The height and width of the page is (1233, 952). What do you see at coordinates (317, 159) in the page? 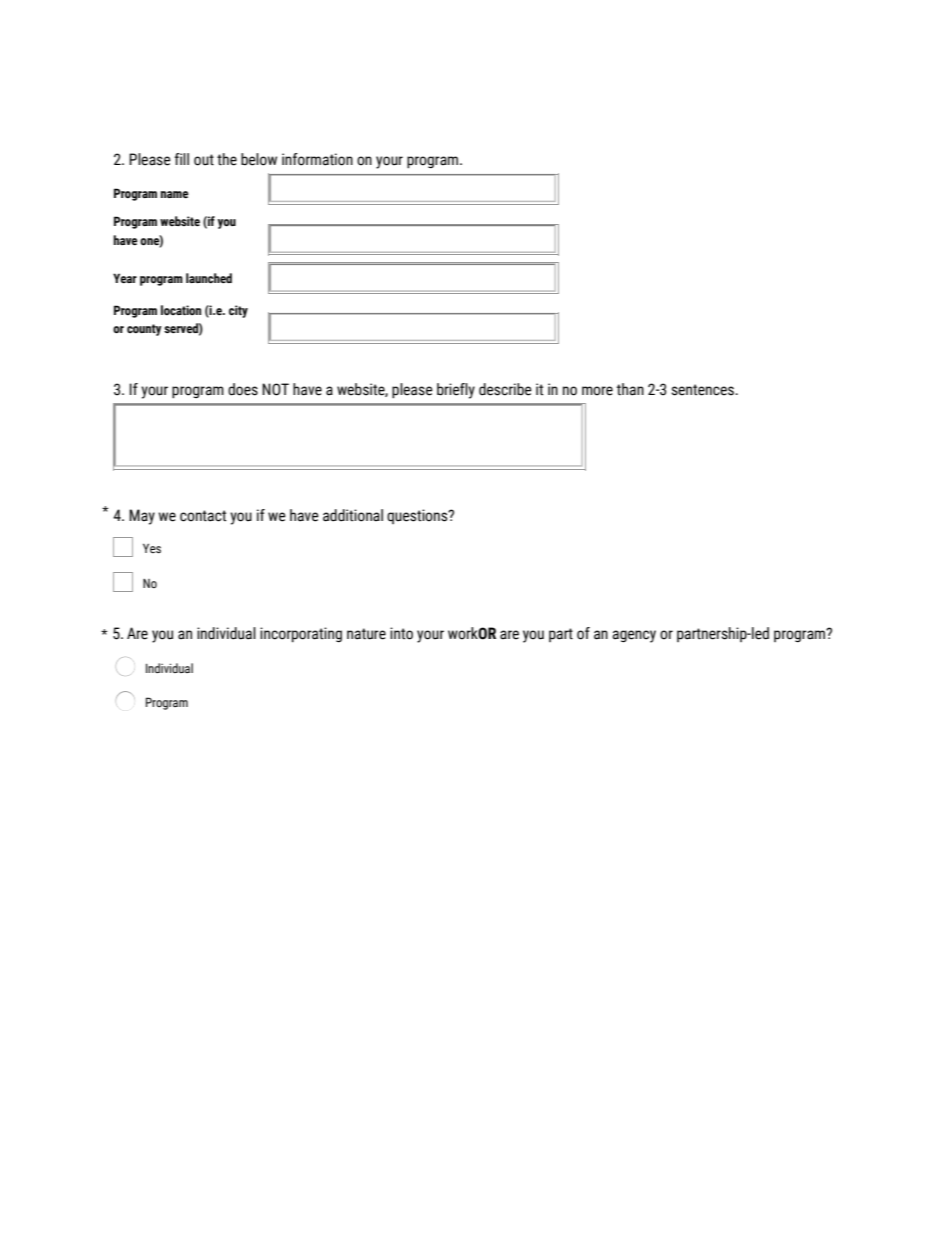
I see `information` at bounding box center [317, 159].
